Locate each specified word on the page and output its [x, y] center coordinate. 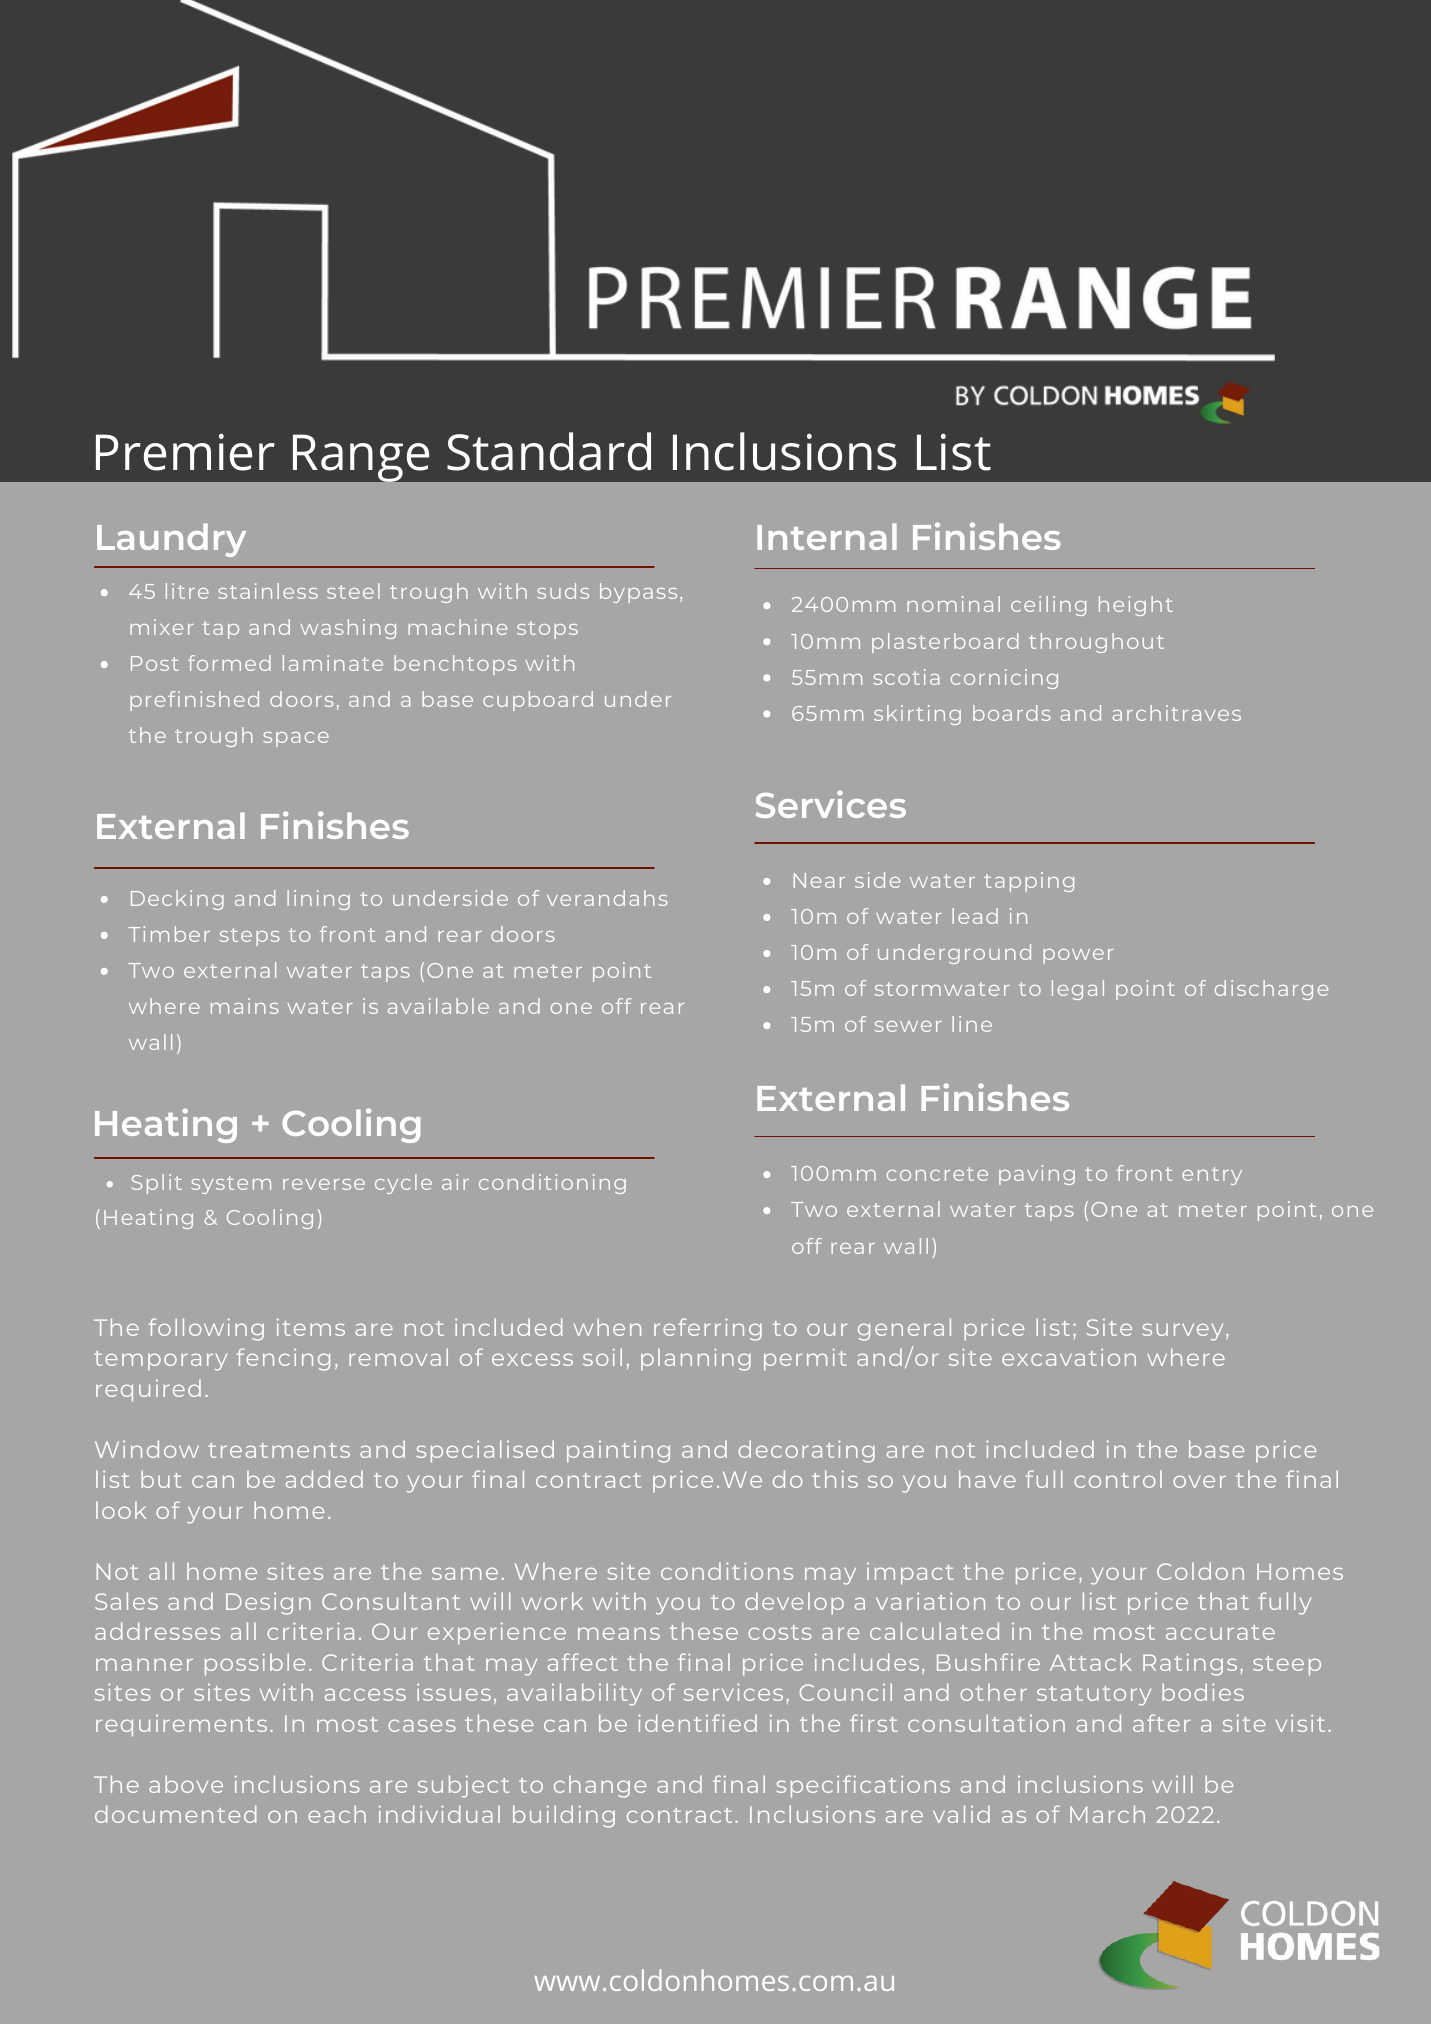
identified [697, 1723]
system [231, 1185]
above [186, 1784]
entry [1212, 1176]
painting [618, 1452]
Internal [827, 536]
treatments [279, 1450]
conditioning [552, 1184]
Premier [185, 452]
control [1118, 1479]
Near [819, 880]
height [1136, 606]
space [296, 739]
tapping [1029, 882]
